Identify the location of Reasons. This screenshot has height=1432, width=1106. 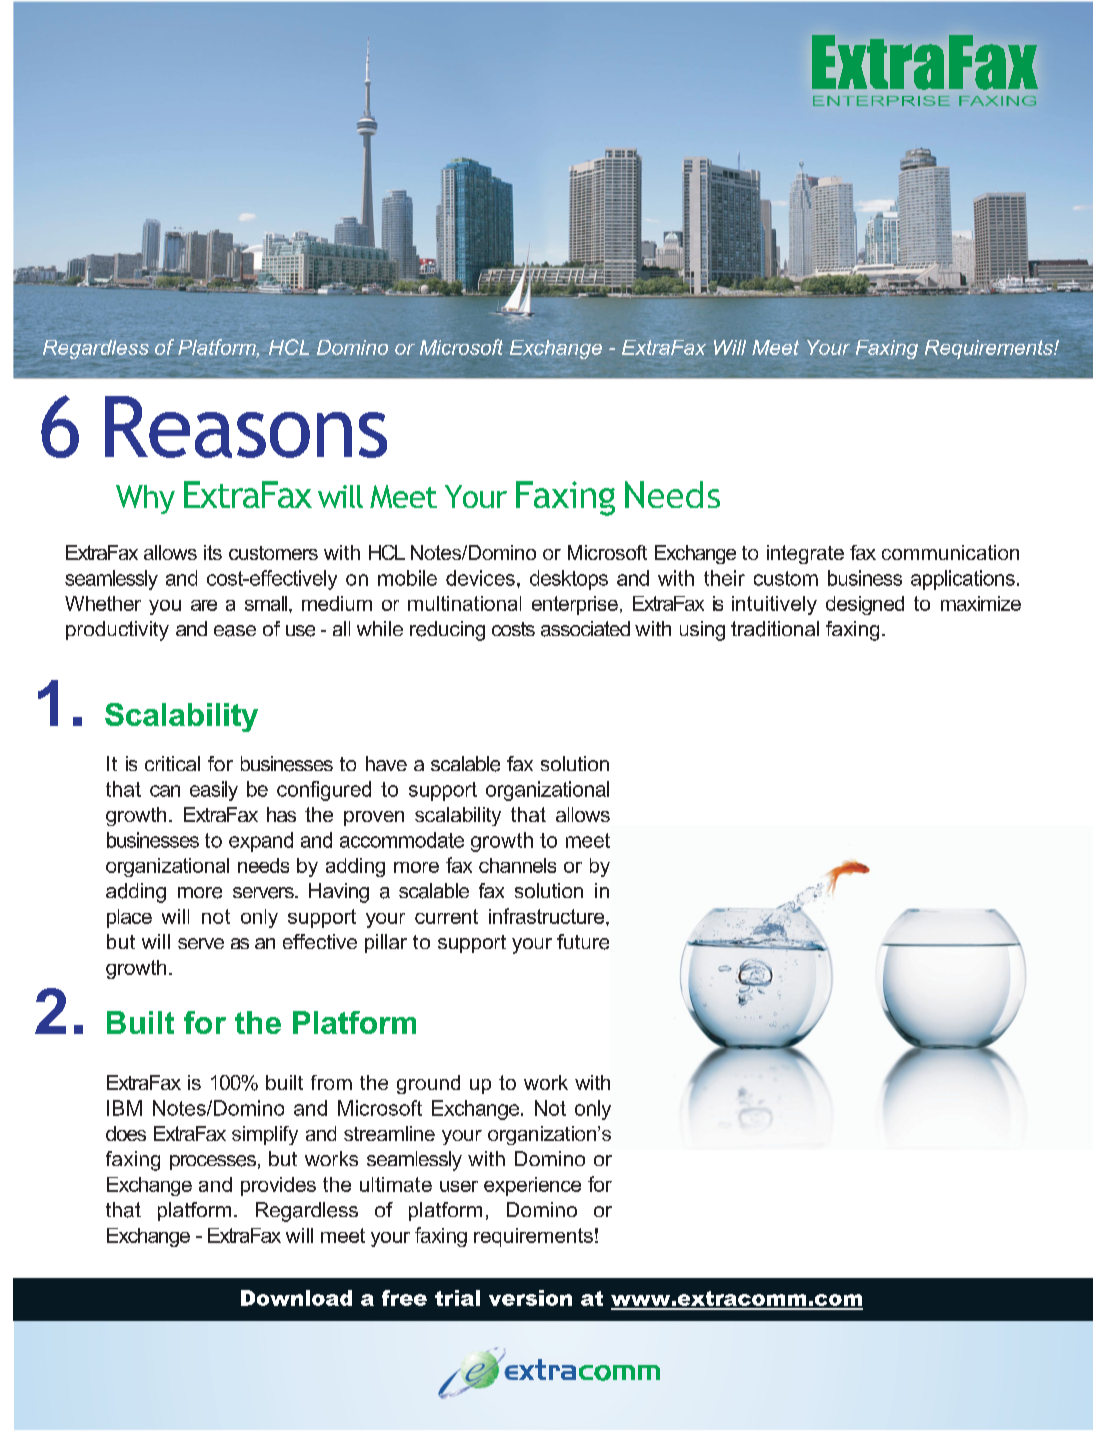
(246, 427).
